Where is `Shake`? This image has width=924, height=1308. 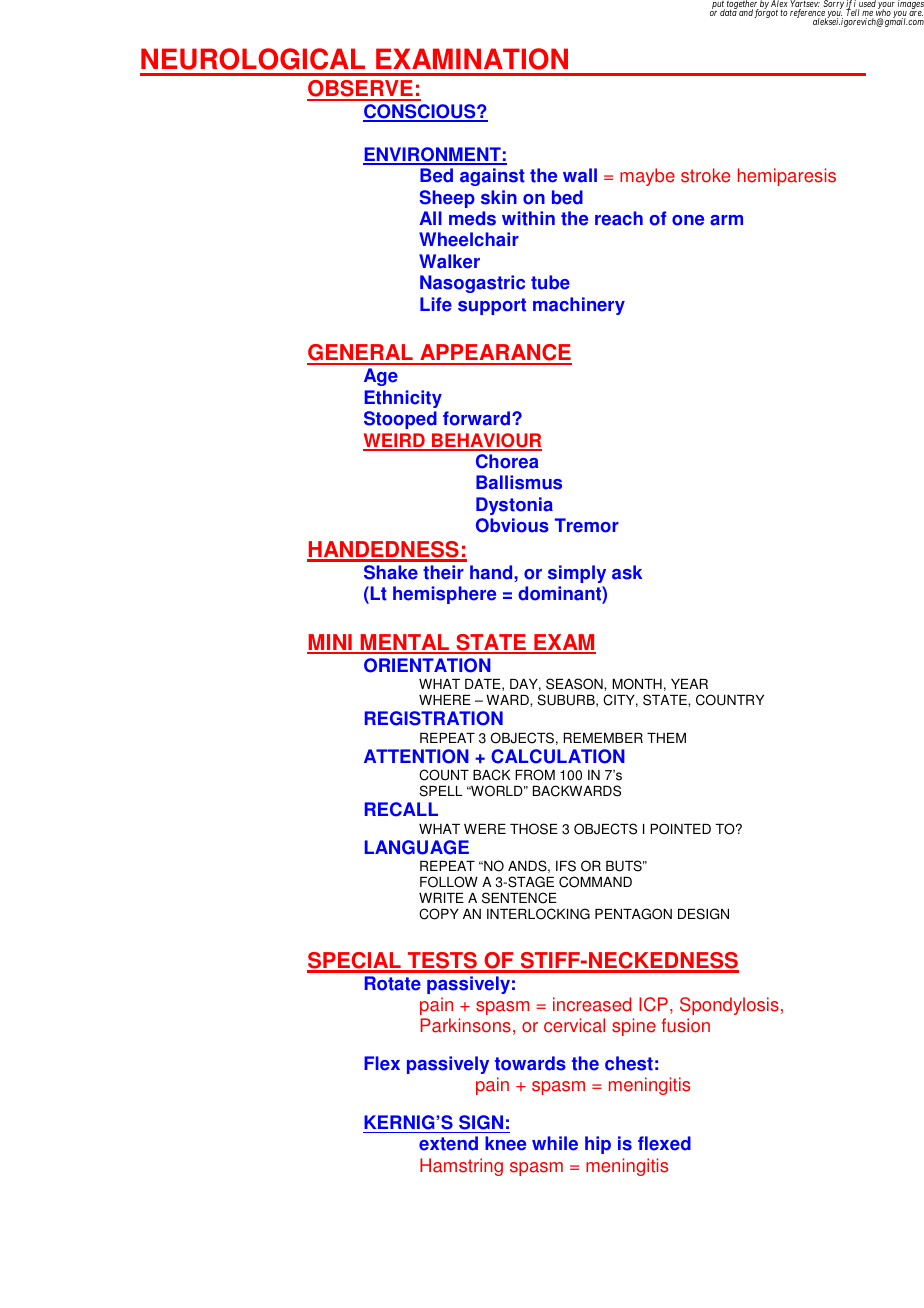
Shake is located at coordinates (391, 572).
